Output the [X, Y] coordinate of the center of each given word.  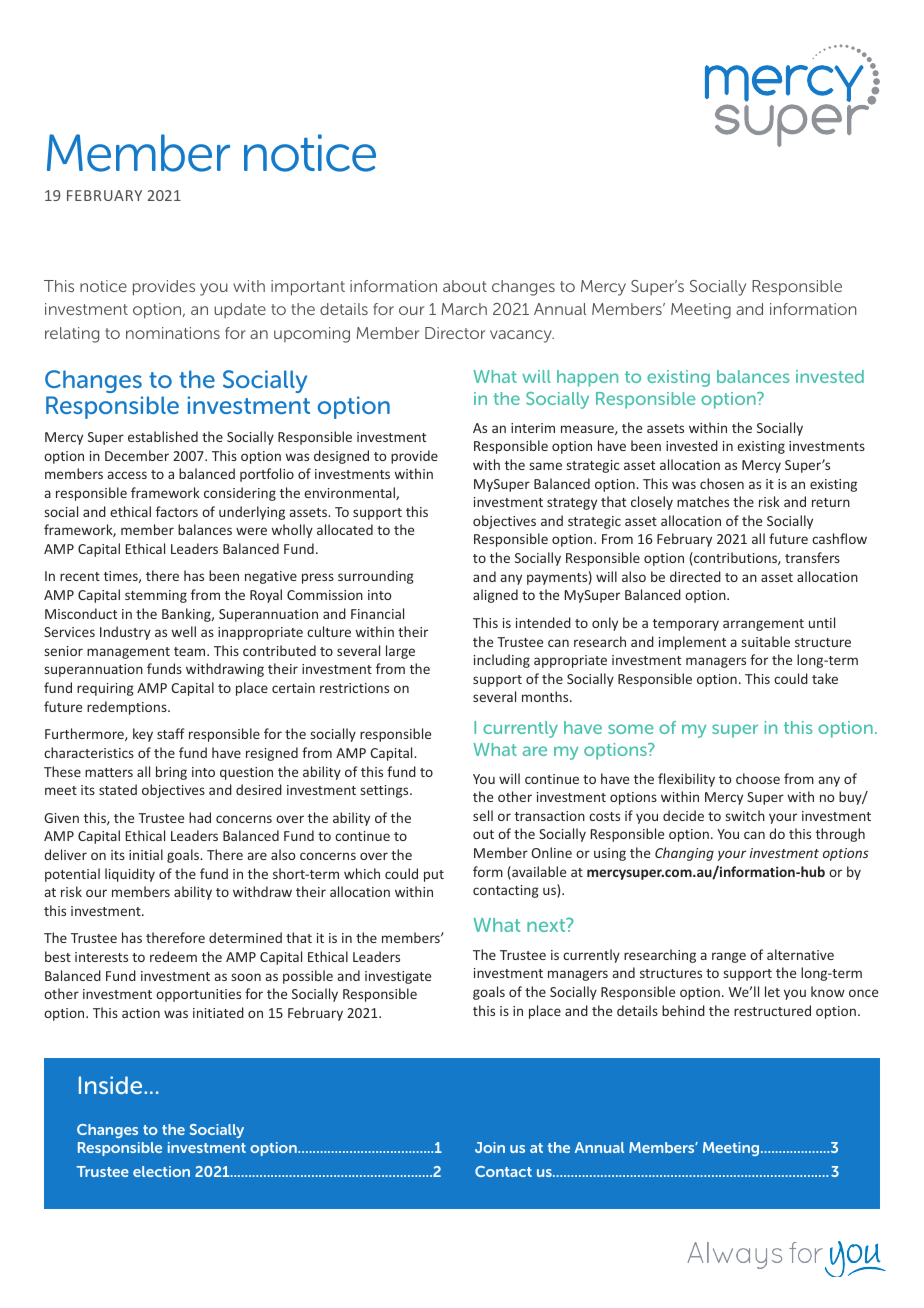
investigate [398, 977]
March [464, 309]
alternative [800, 954]
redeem [173, 956]
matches [703, 501]
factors [177, 511]
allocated [345, 529]
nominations [173, 333]
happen [587, 378]
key [143, 735]
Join [490, 1147]
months [546, 696]
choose [758, 778]
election [161, 1171]
